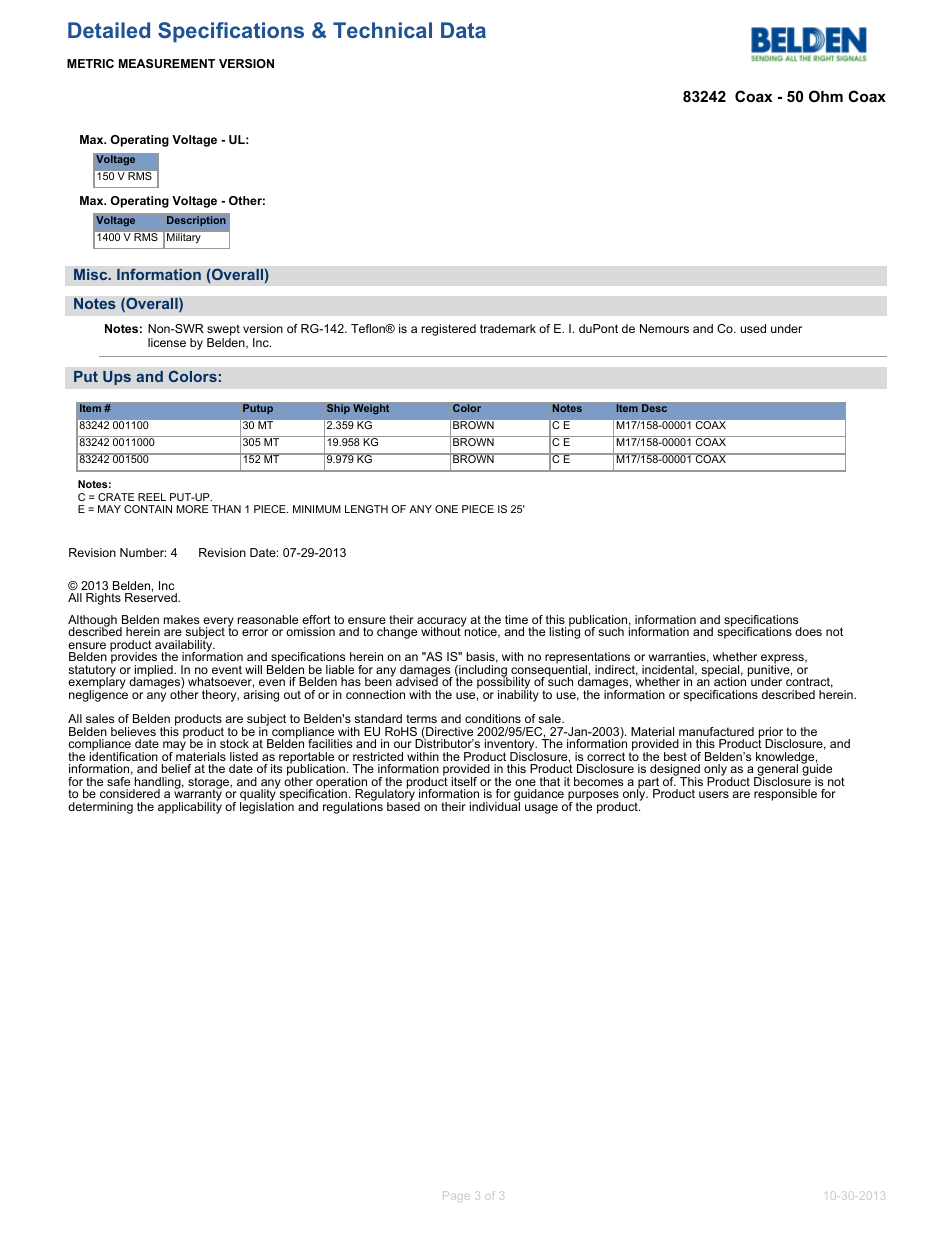  What do you see at coordinates (184, 237) in the page?
I see `Military` at bounding box center [184, 237].
